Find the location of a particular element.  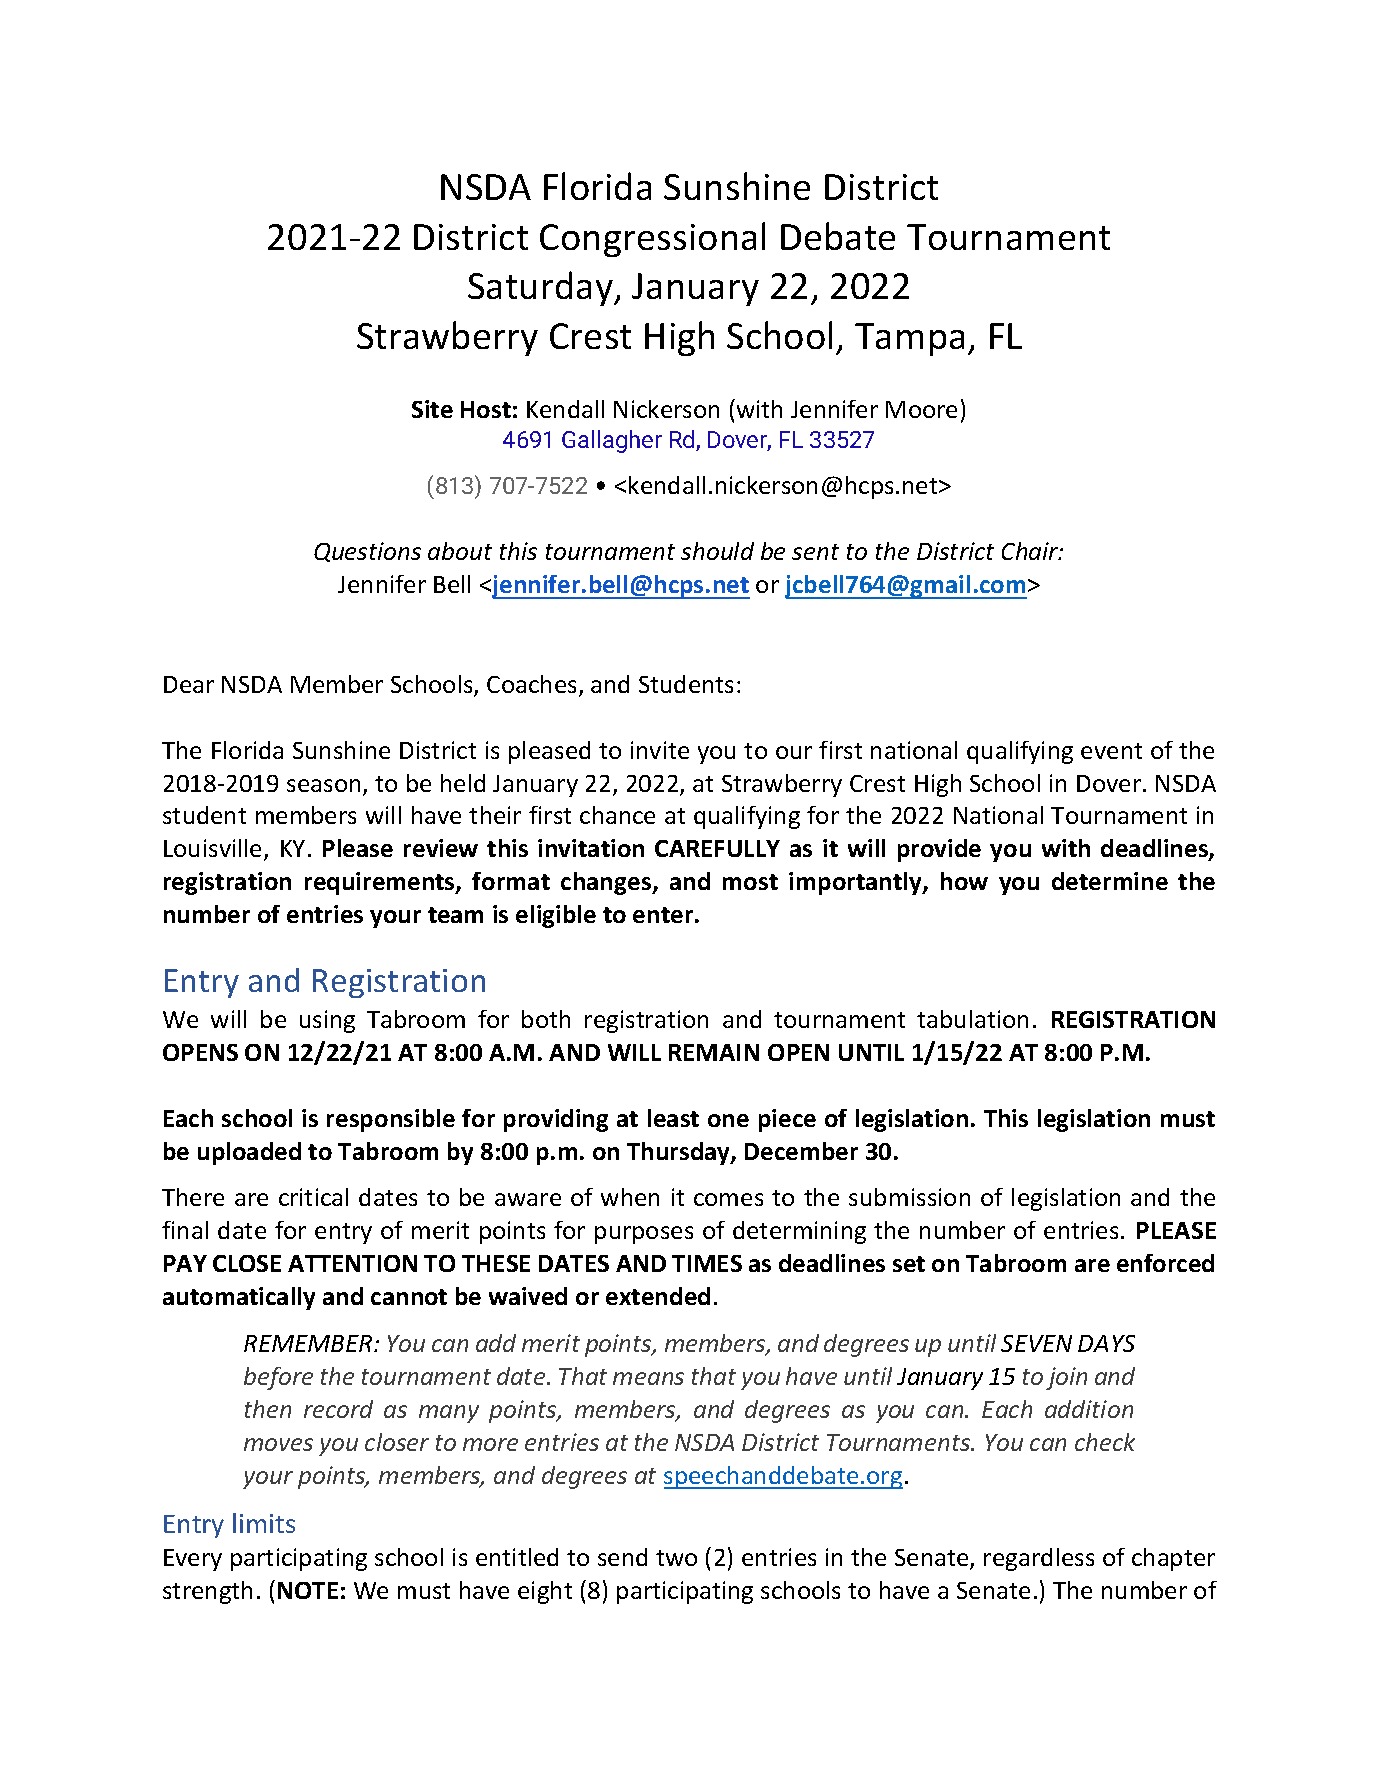

Site is located at coordinates (432, 409).
